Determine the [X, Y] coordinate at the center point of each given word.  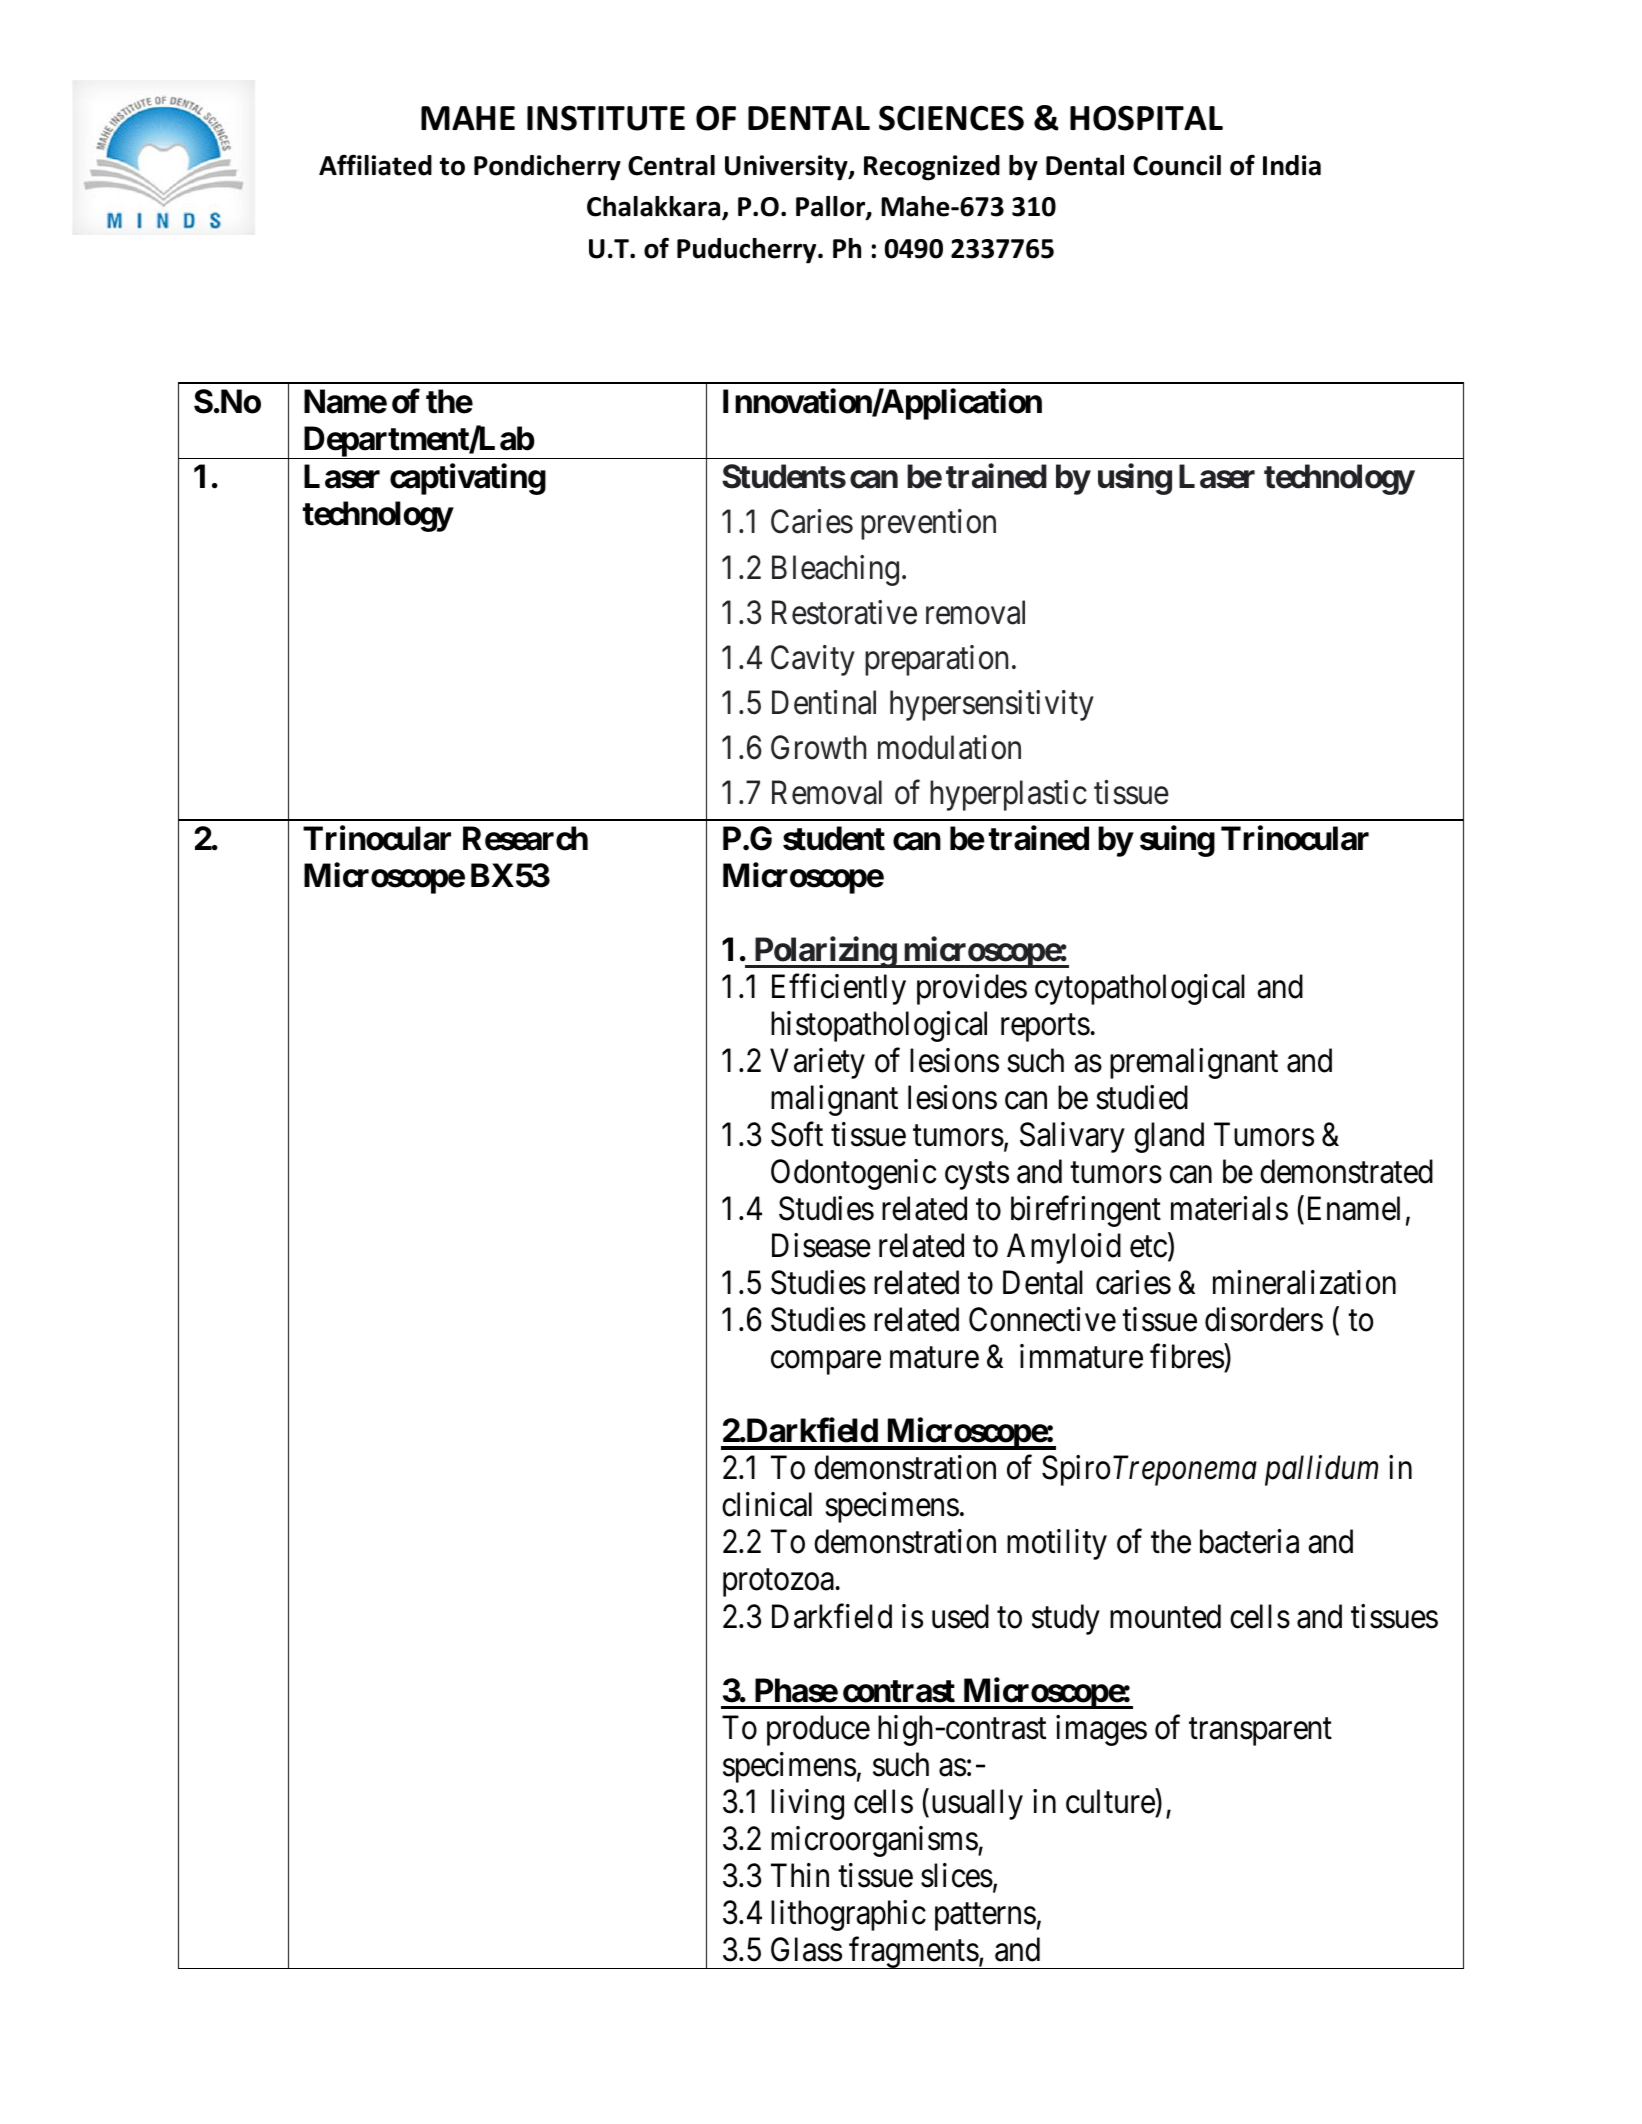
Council [1177, 165]
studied [1142, 1097]
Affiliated [375, 165]
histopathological [879, 1026]
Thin [800, 1875]
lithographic [848, 1915]
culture [1110, 1801]
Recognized [932, 168]
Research [525, 838]
